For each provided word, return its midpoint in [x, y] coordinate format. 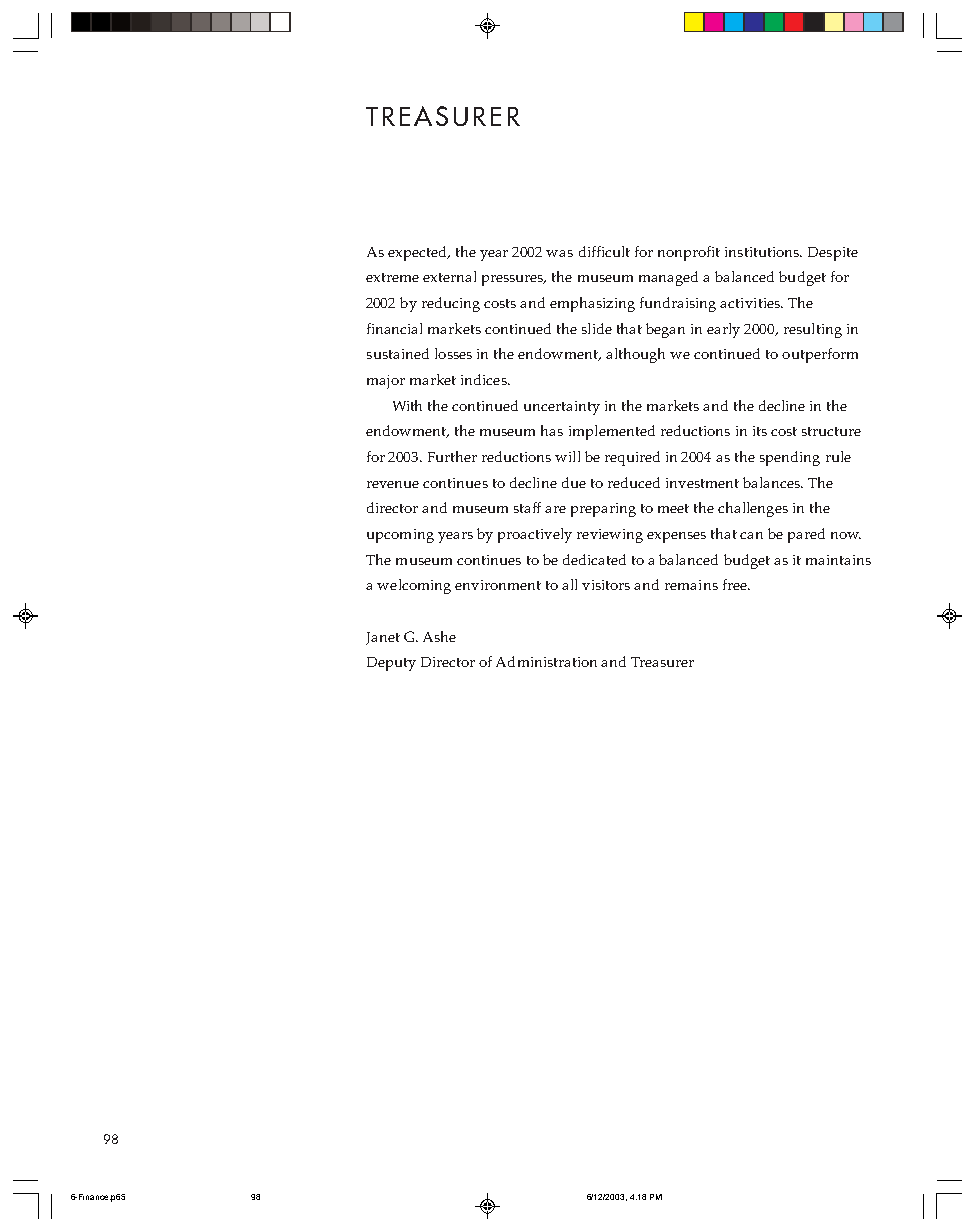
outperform [820, 355]
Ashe [439, 636]
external [449, 276]
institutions [763, 252]
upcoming [400, 536]
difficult [604, 251]
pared [806, 535]
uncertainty [562, 408]
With [407, 405]
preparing [603, 510]
